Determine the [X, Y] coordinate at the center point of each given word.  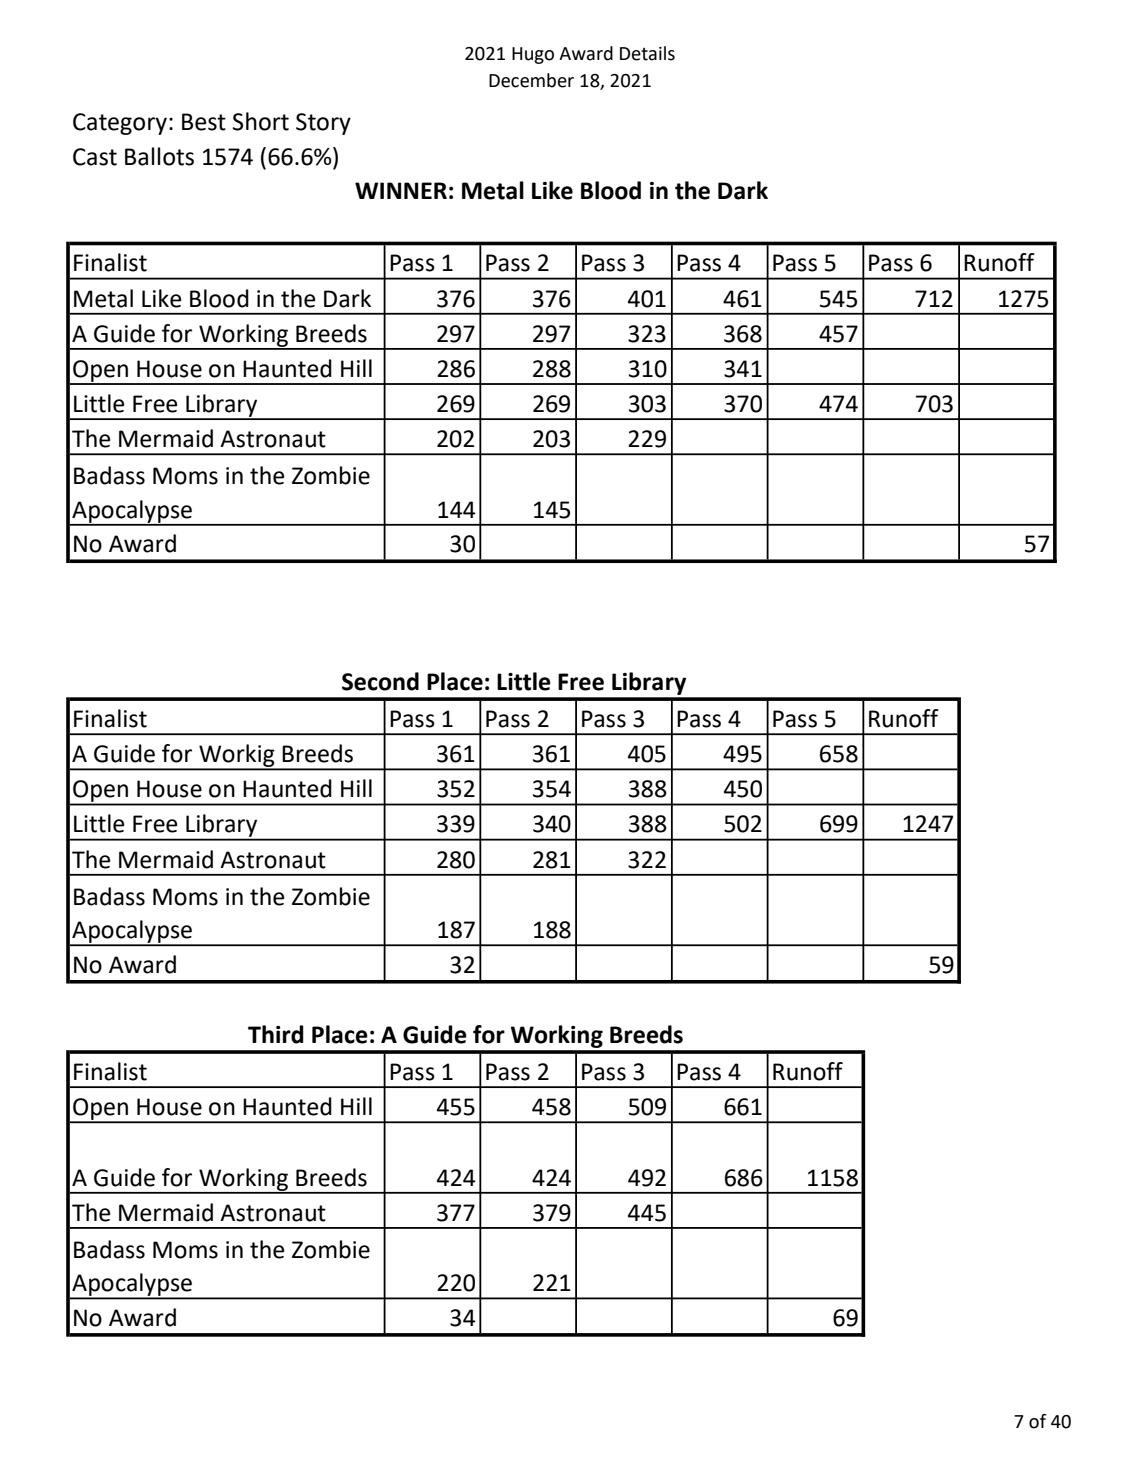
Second [380, 681]
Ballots [159, 156]
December [531, 80]
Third [276, 1034]
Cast [95, 157]
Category [120, 124]
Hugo [533, 55]
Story [323, 124]
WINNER [401, 190]
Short [261, 121]
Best [204, 122]
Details [647, 53]
